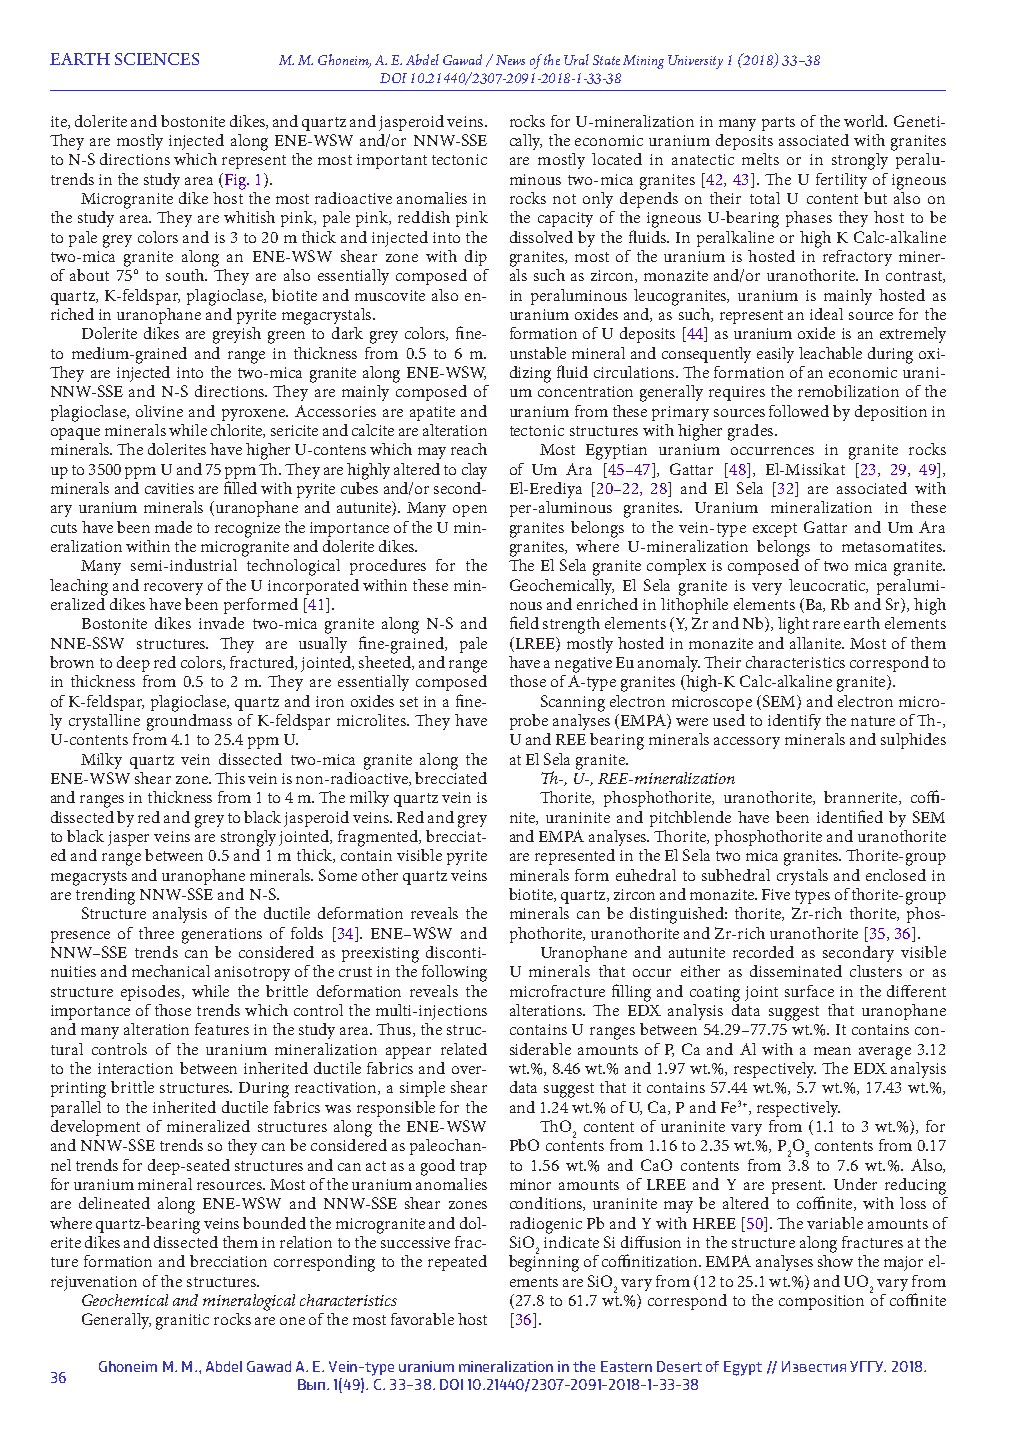 This screenshot has height=1445, width=1021. Describe the element at coordinates (432, 413) in the screenshot. I see `apatite` at that location.
